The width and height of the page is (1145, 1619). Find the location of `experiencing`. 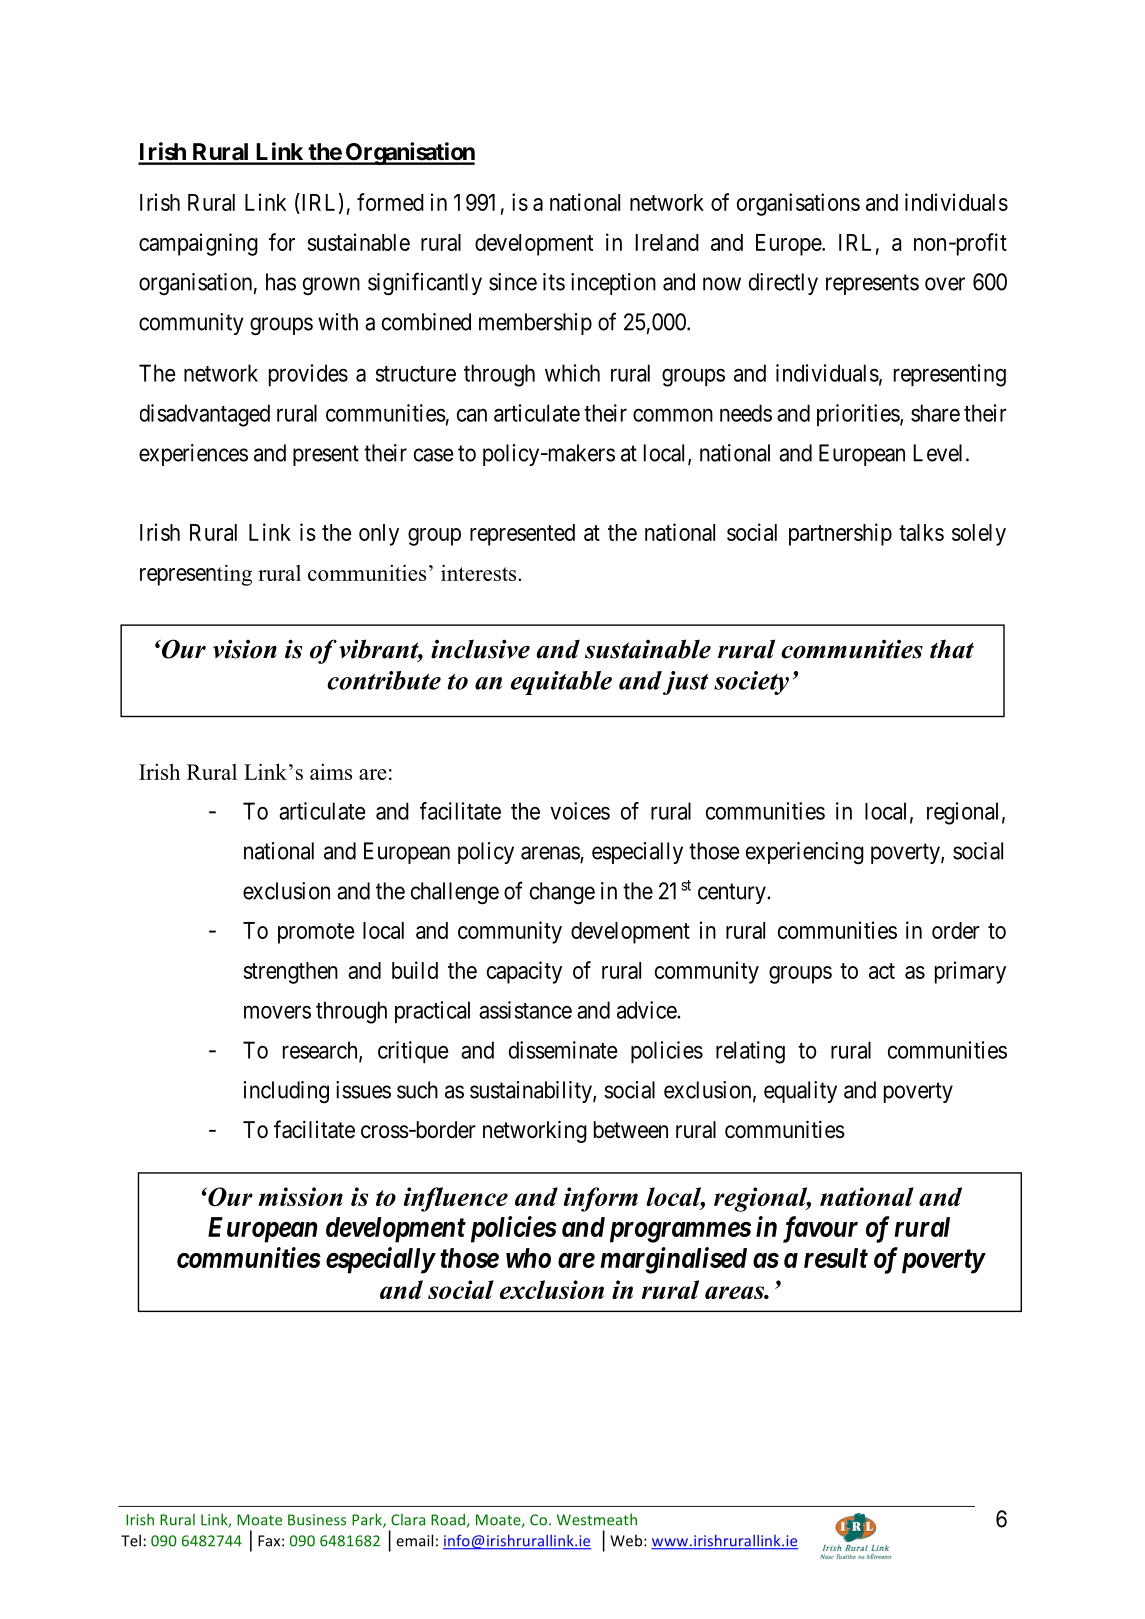

experiencing is located at coordinates (805, 853).
